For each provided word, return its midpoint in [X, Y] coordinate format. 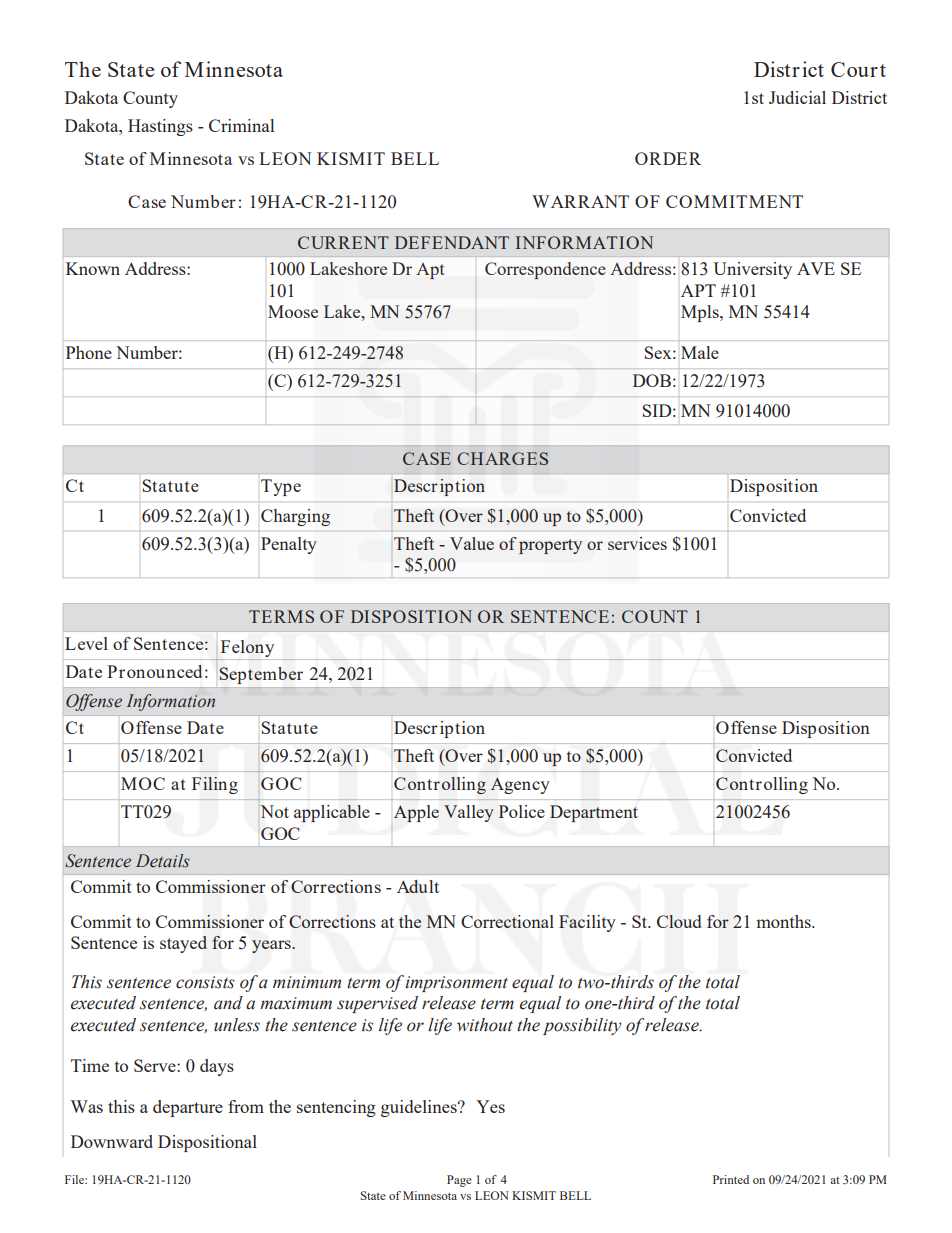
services [637, 543]
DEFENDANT [452, 242]
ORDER [668, 158]
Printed [731, 1179]
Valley [469, 813]
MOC [143, 783]
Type [281, 487]
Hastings [160, 127]
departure [188, 1108]
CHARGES [502, 458]
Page [459, 1181]
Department [594, 813]
